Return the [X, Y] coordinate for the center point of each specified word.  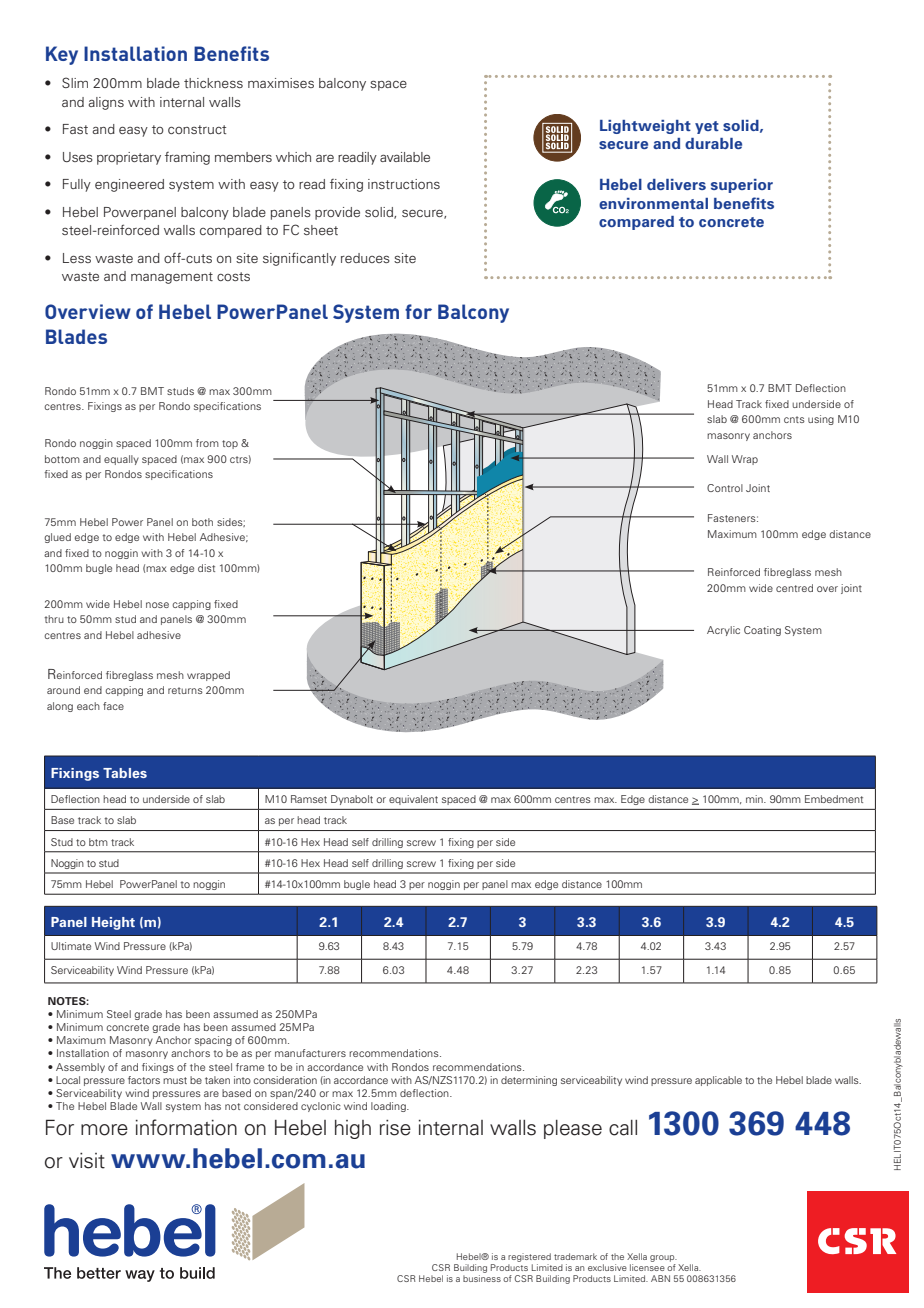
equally [121, 460]
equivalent [413, 800]
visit [87, 1161]
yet [707, 127]
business [482, 1278]
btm [98, 842]
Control [725, 488]
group [663, 1260]
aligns [106, 103]
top [230, 444]
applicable [718, 1081]
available [405, 157]
